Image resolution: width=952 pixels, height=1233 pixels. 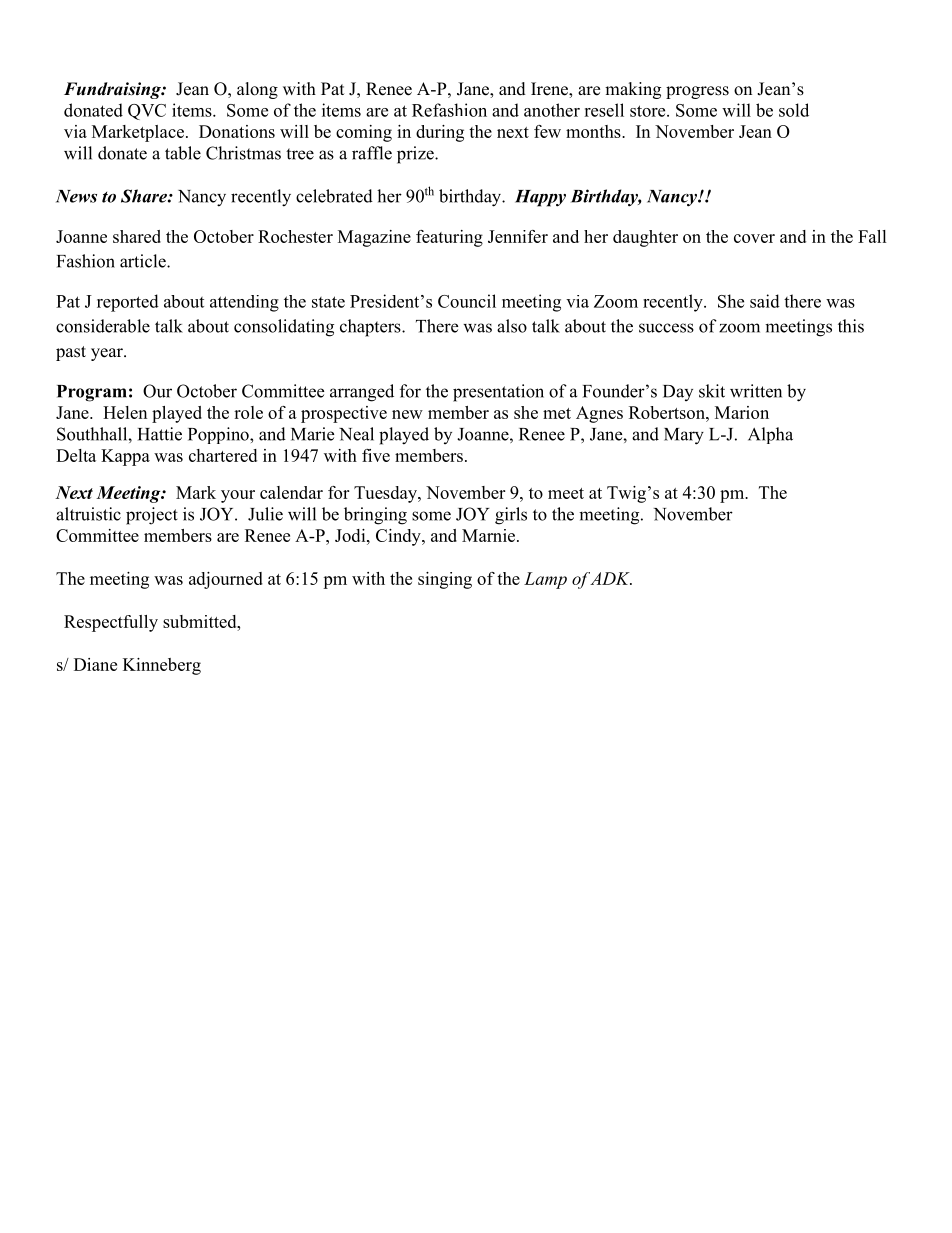 What do you see at coordinates (440, 133) in the page?
I see `during` at bounding box center [440, 133].
